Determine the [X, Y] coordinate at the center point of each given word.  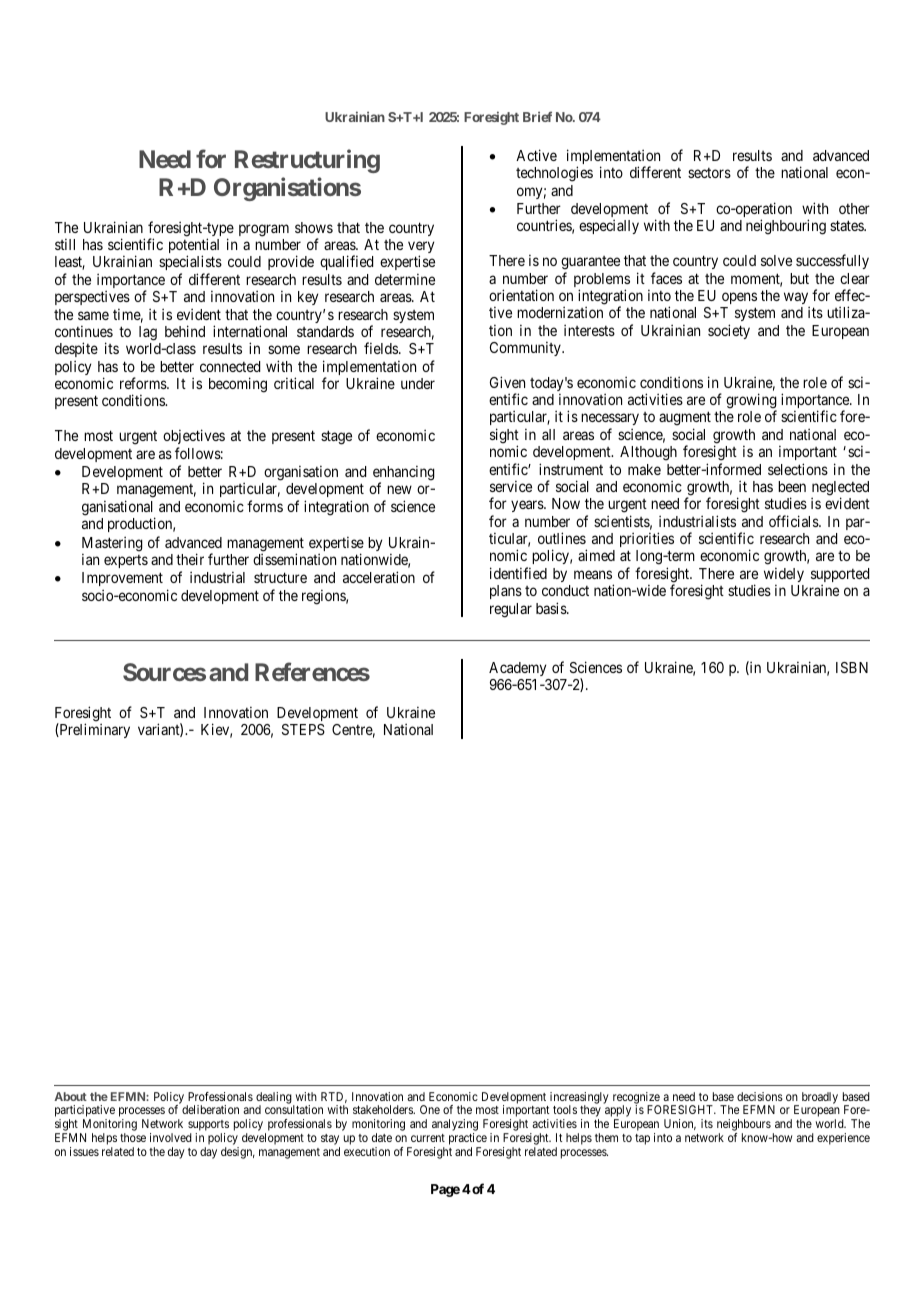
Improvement [122, 581]
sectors [709, 173]
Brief [537, 116]
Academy [517, 669]
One [430, 1109]
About [70, 1096]
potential [194, 247]
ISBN [852, 667]
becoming [238, 385]
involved [171, 1137]
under [418, 383]
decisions [760, 1096]
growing [751, 402]
